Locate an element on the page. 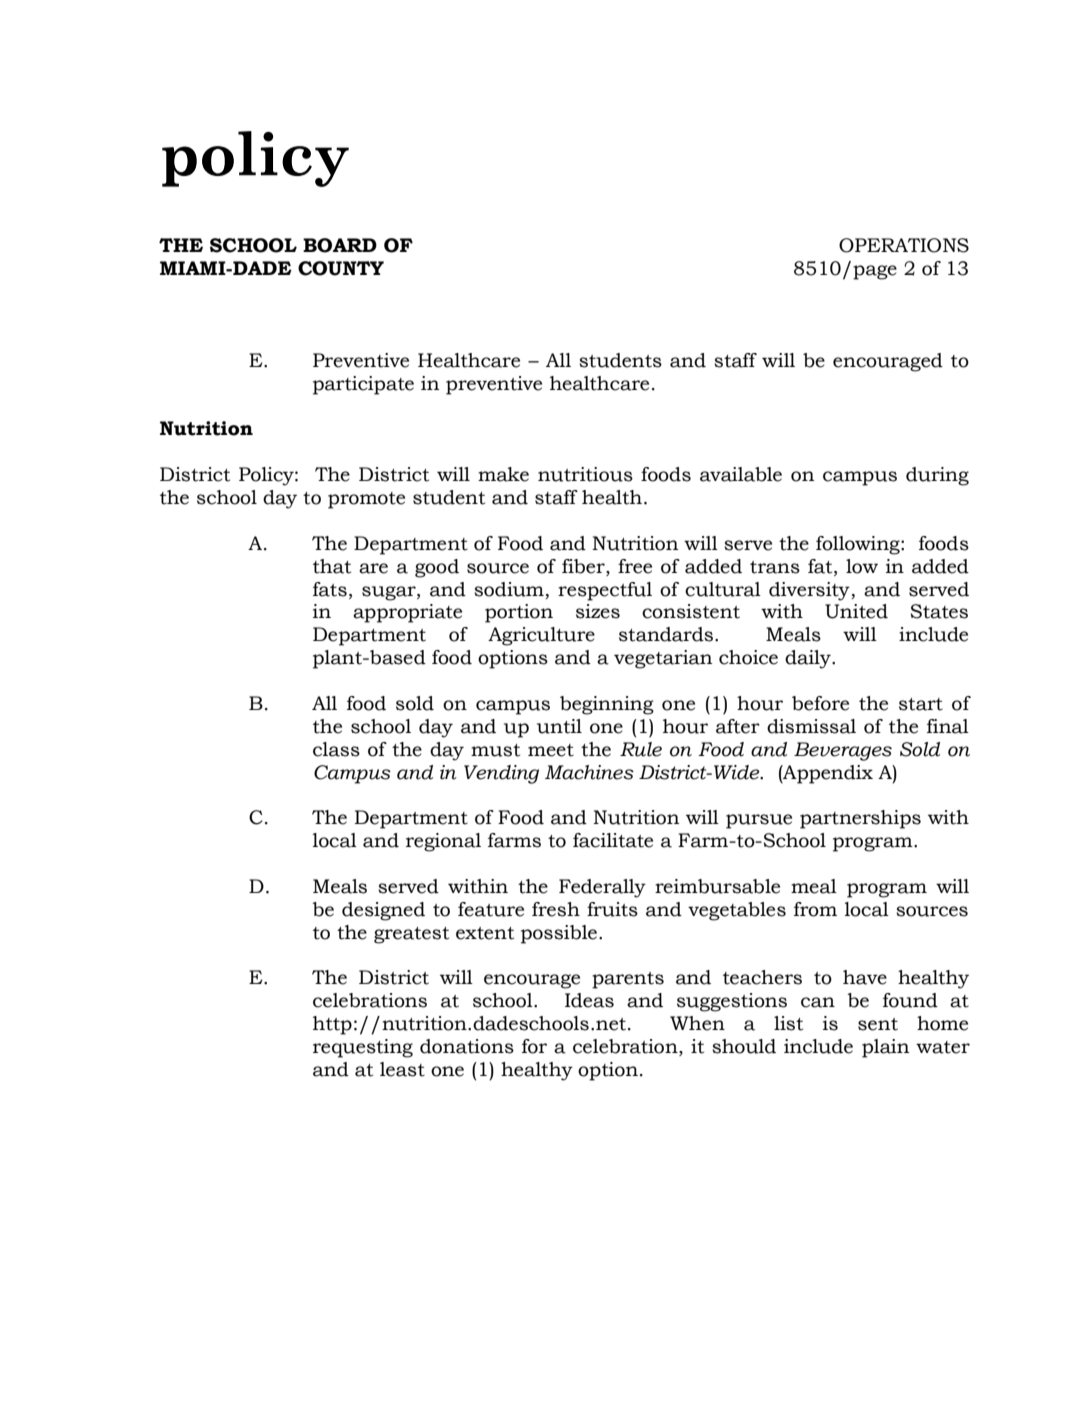 This document has width=1084, height=1403. When is located at coordinates (697, 1023).
